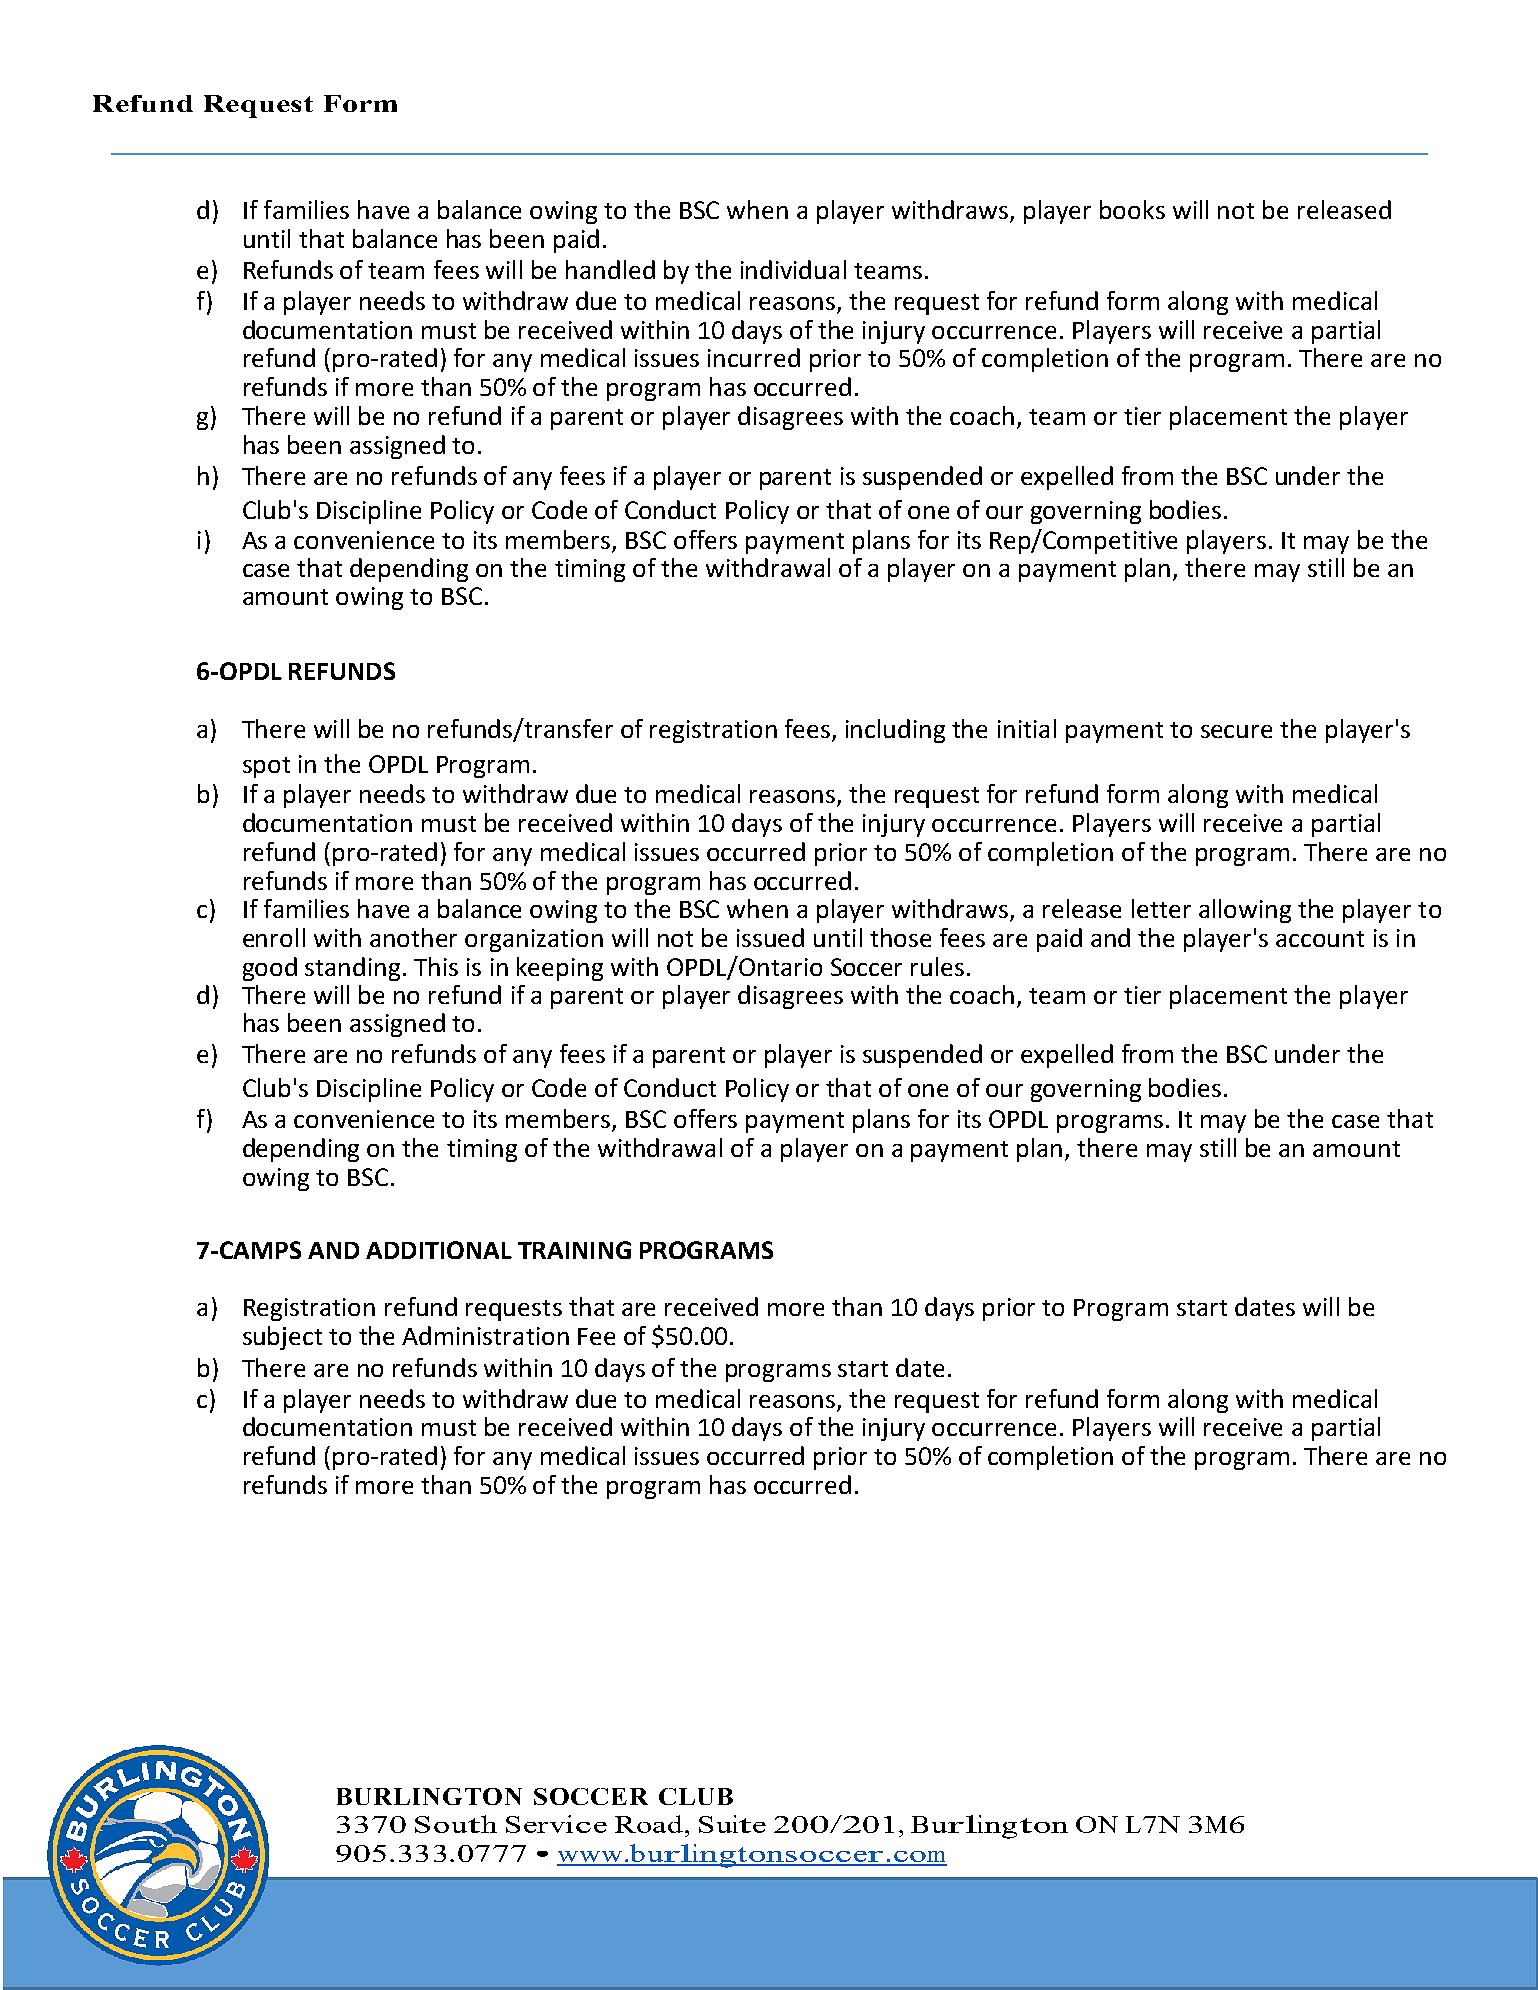 Image resolution: width=1538 pixels, height=1990 pixels. What do you see at coordinates (610, 269) in the page?
I see `handled` at bounding box center [610, 269].
